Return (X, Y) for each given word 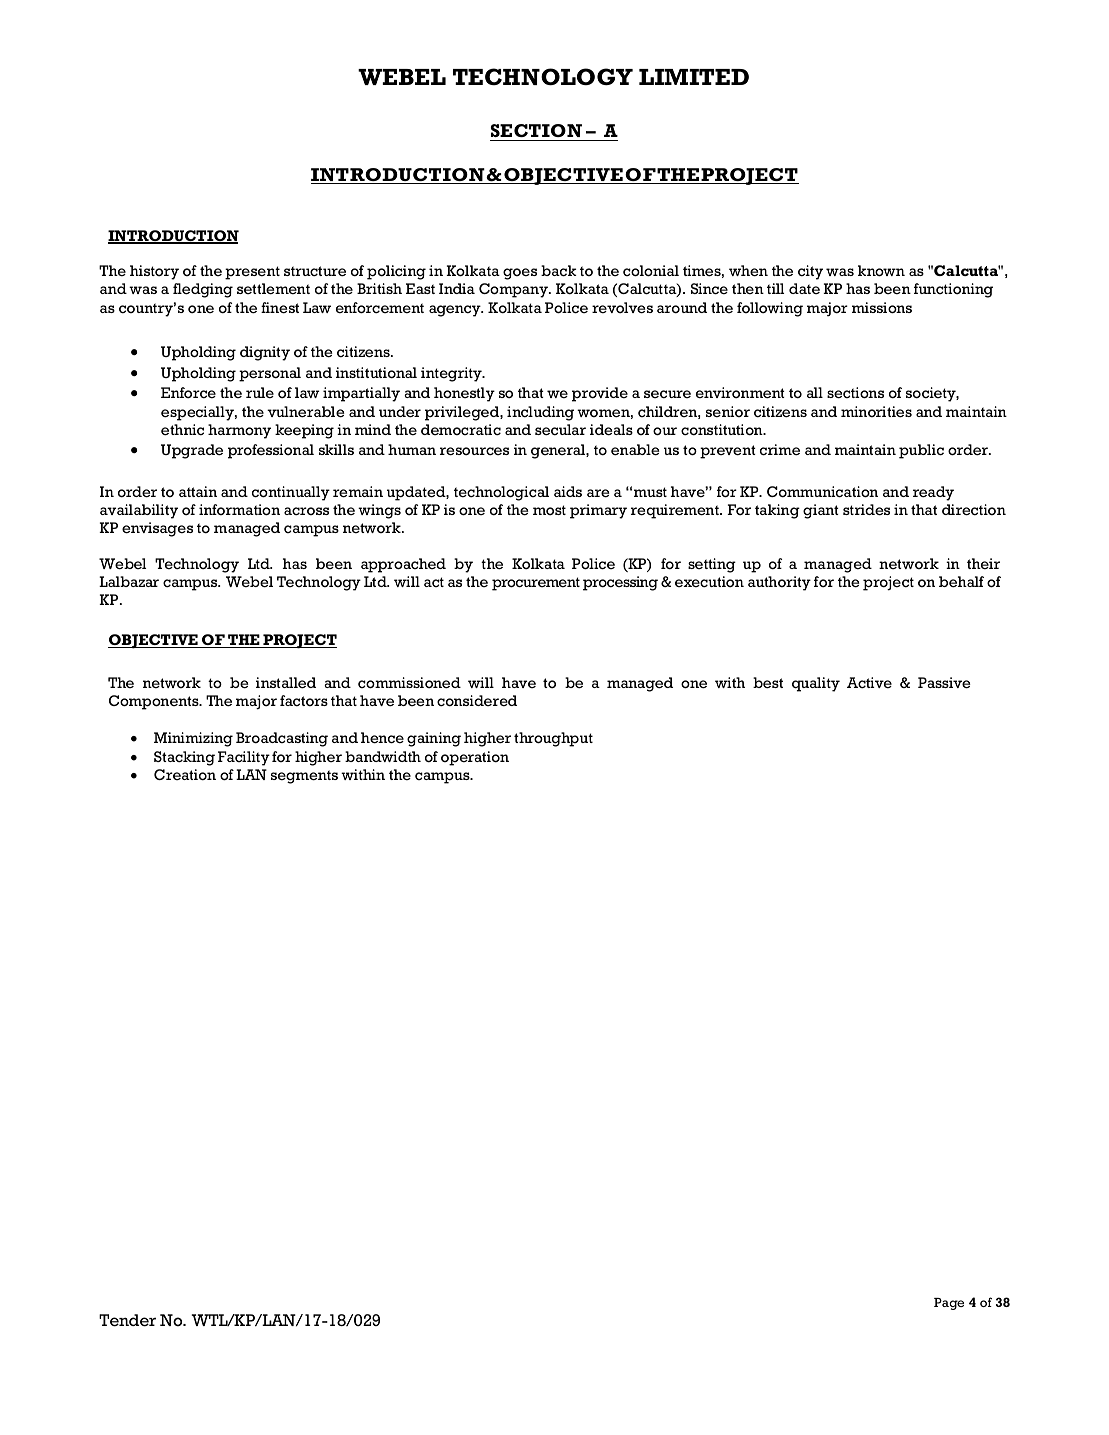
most (549, 510)
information (239, 510)
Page (949, 1304)
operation (475, 758)
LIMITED (694, 77)
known (881, 271)
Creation (185, 775)
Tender (127, 1320)
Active (869, 682)
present (252, 273)
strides (866, 510)
